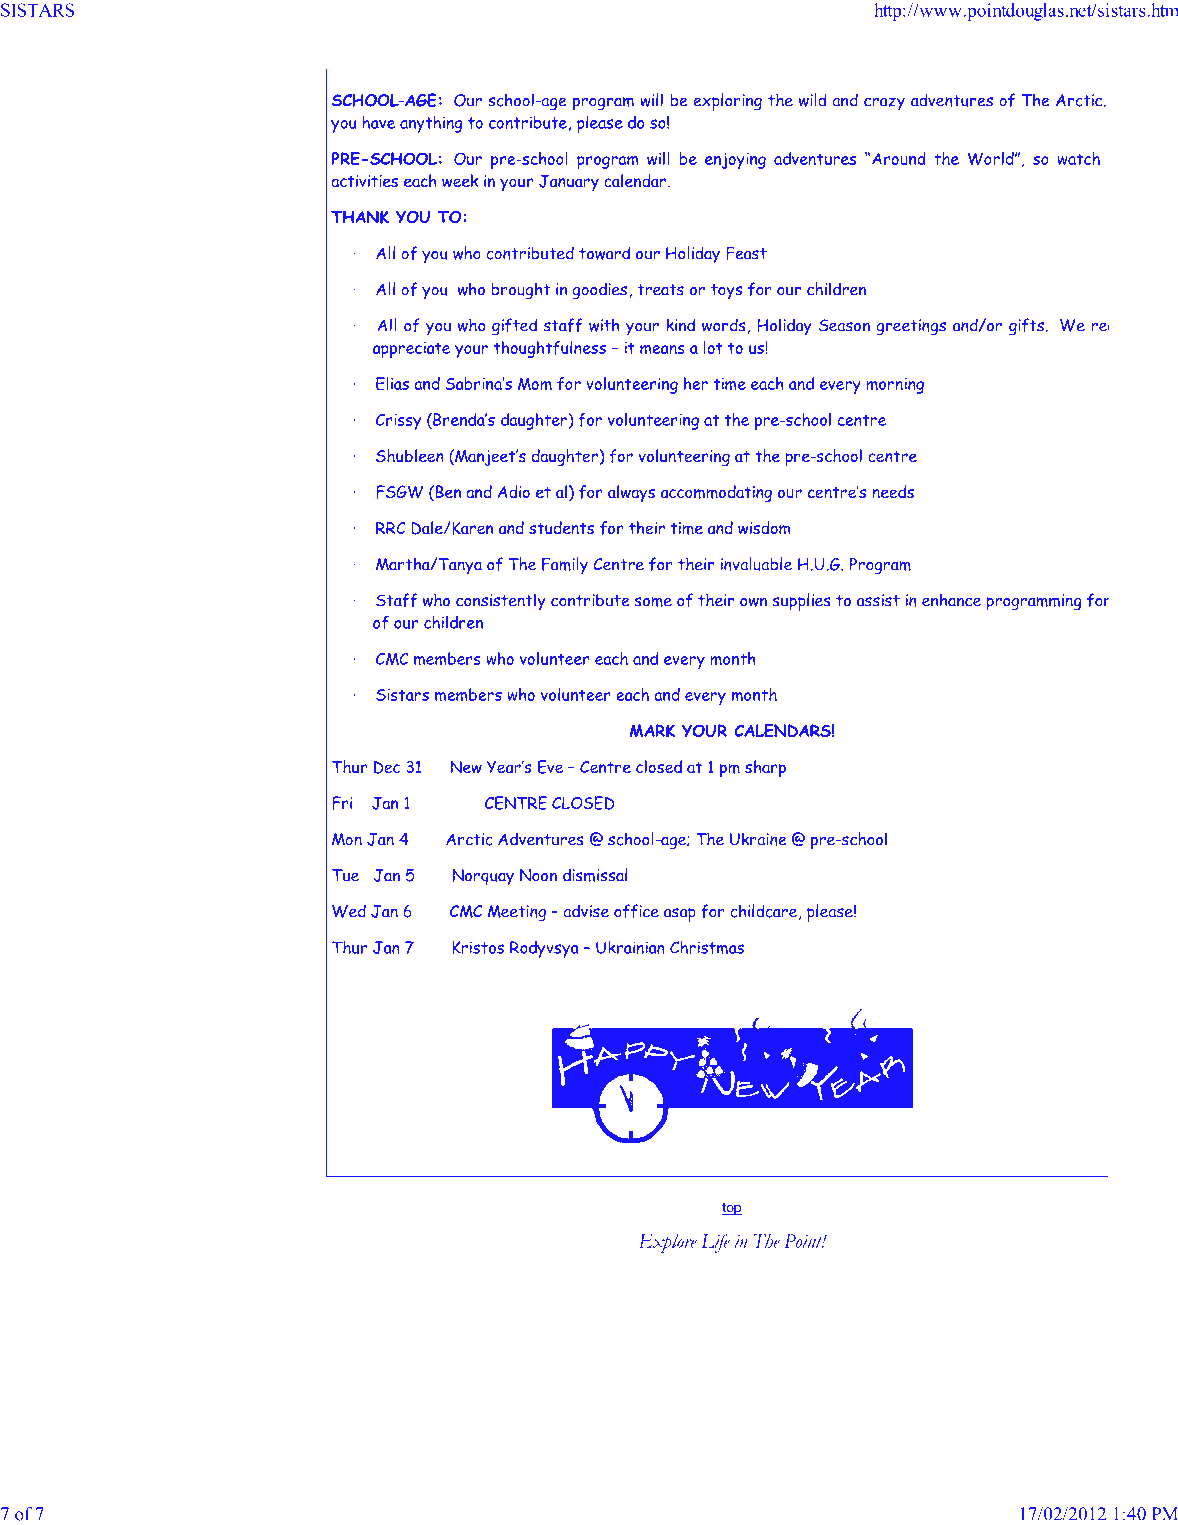  I want to click on Explore, so click(667, 1243).
